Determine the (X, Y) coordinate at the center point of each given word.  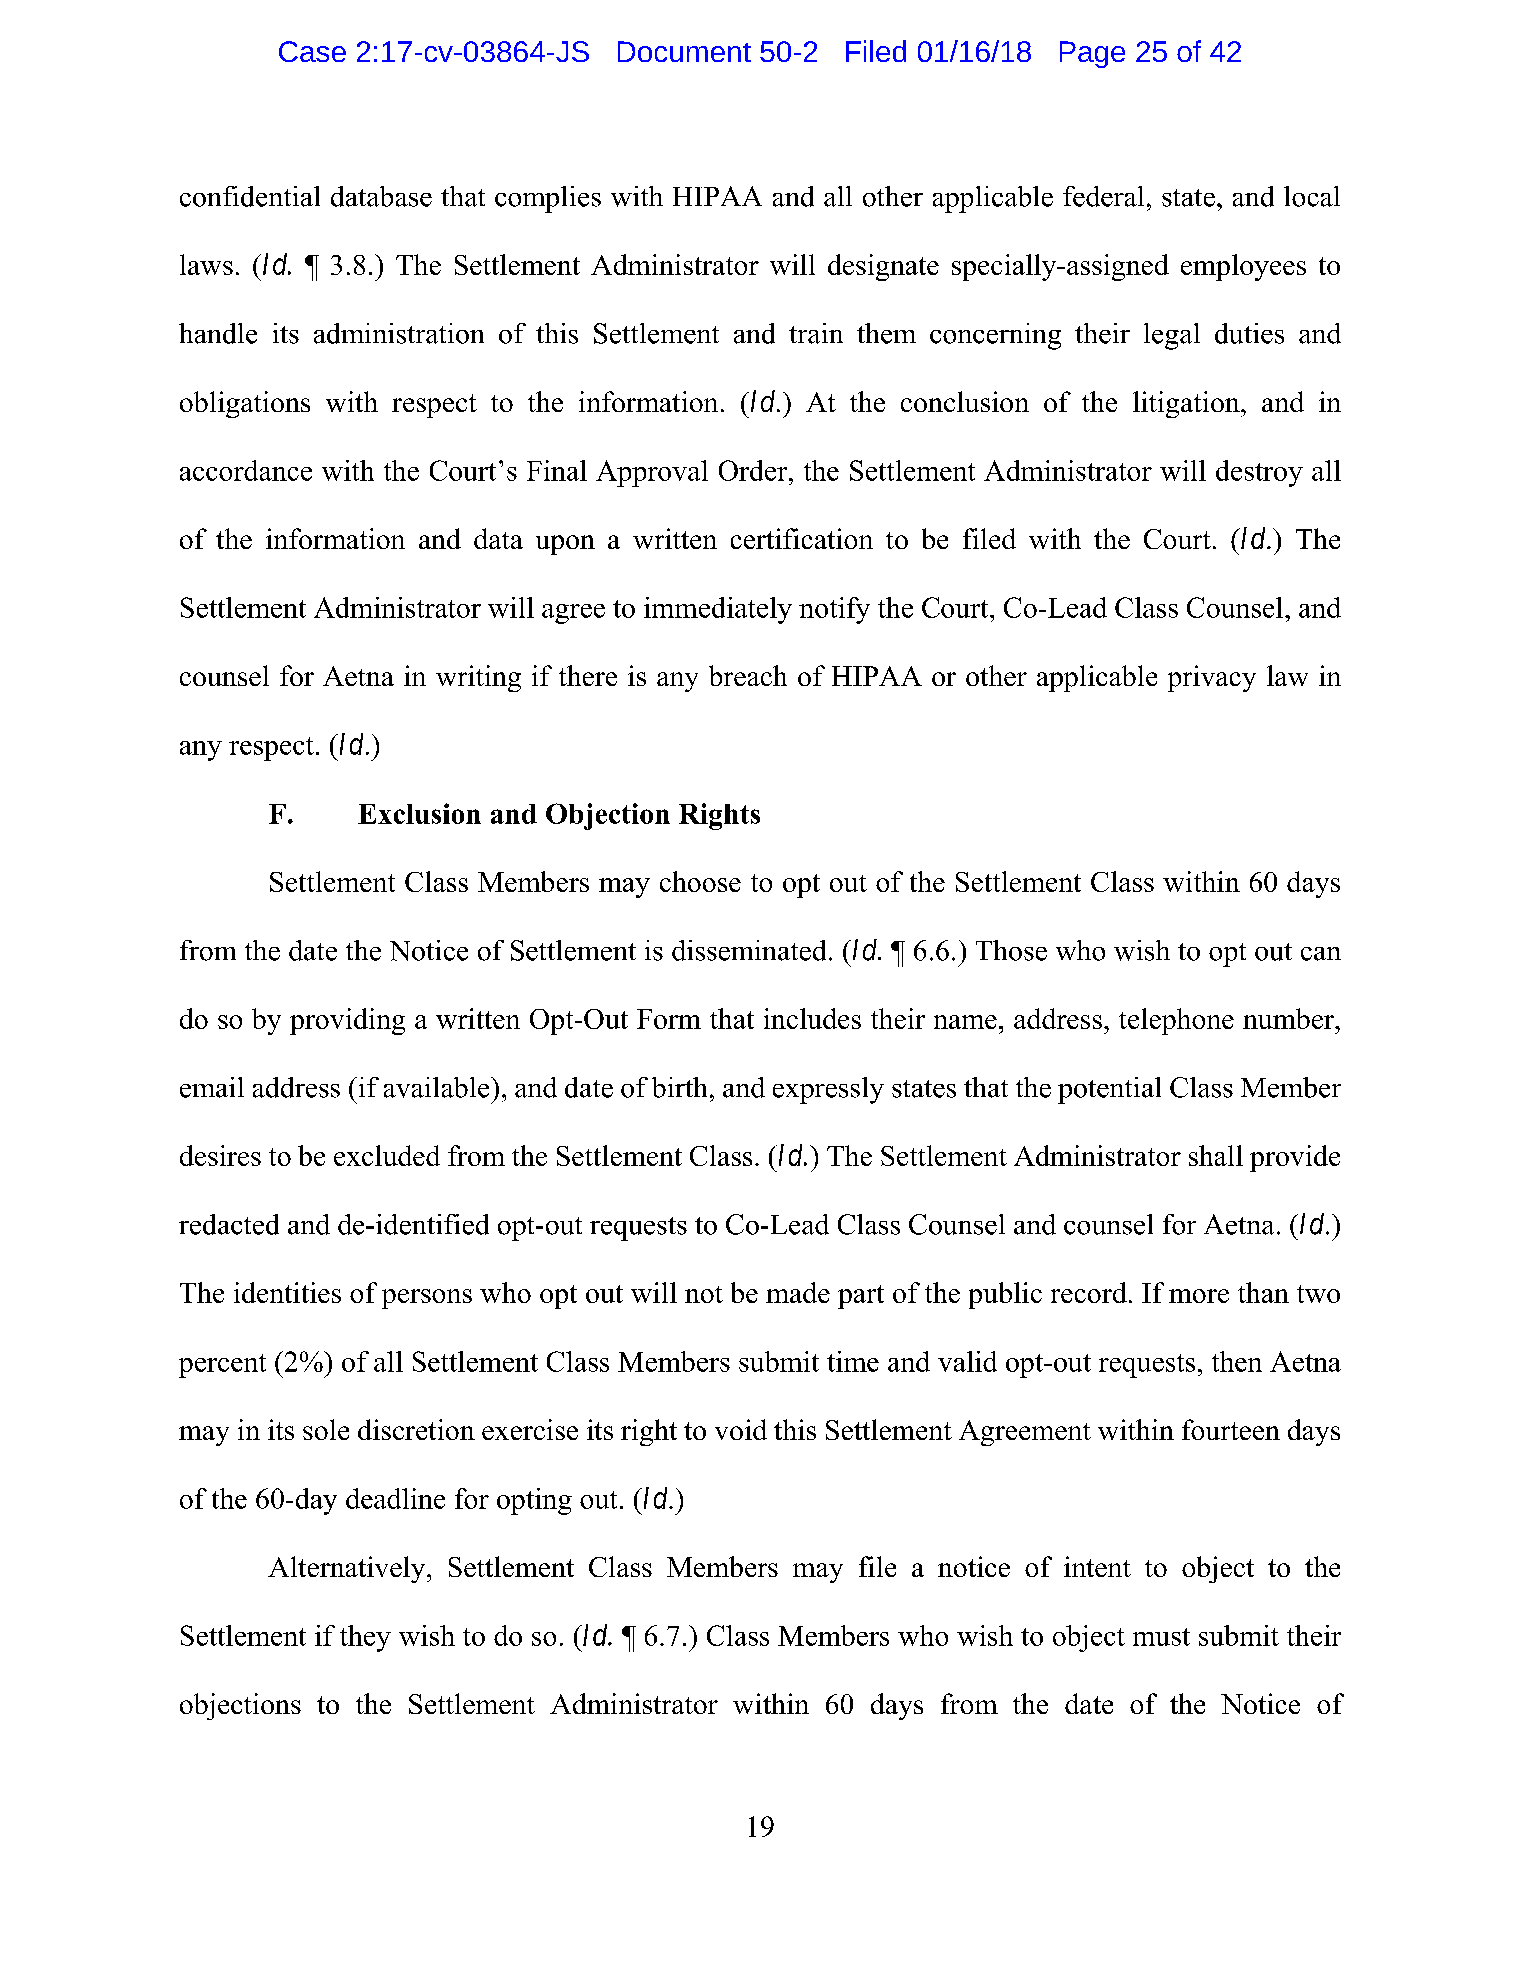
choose (700, 881)
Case (312, 51)
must (1161, 1637)
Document (684, 51)
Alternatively (348, 1569)
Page (1092, 54)
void (741, 1429)
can (1321, 954)
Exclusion (419, 813)
